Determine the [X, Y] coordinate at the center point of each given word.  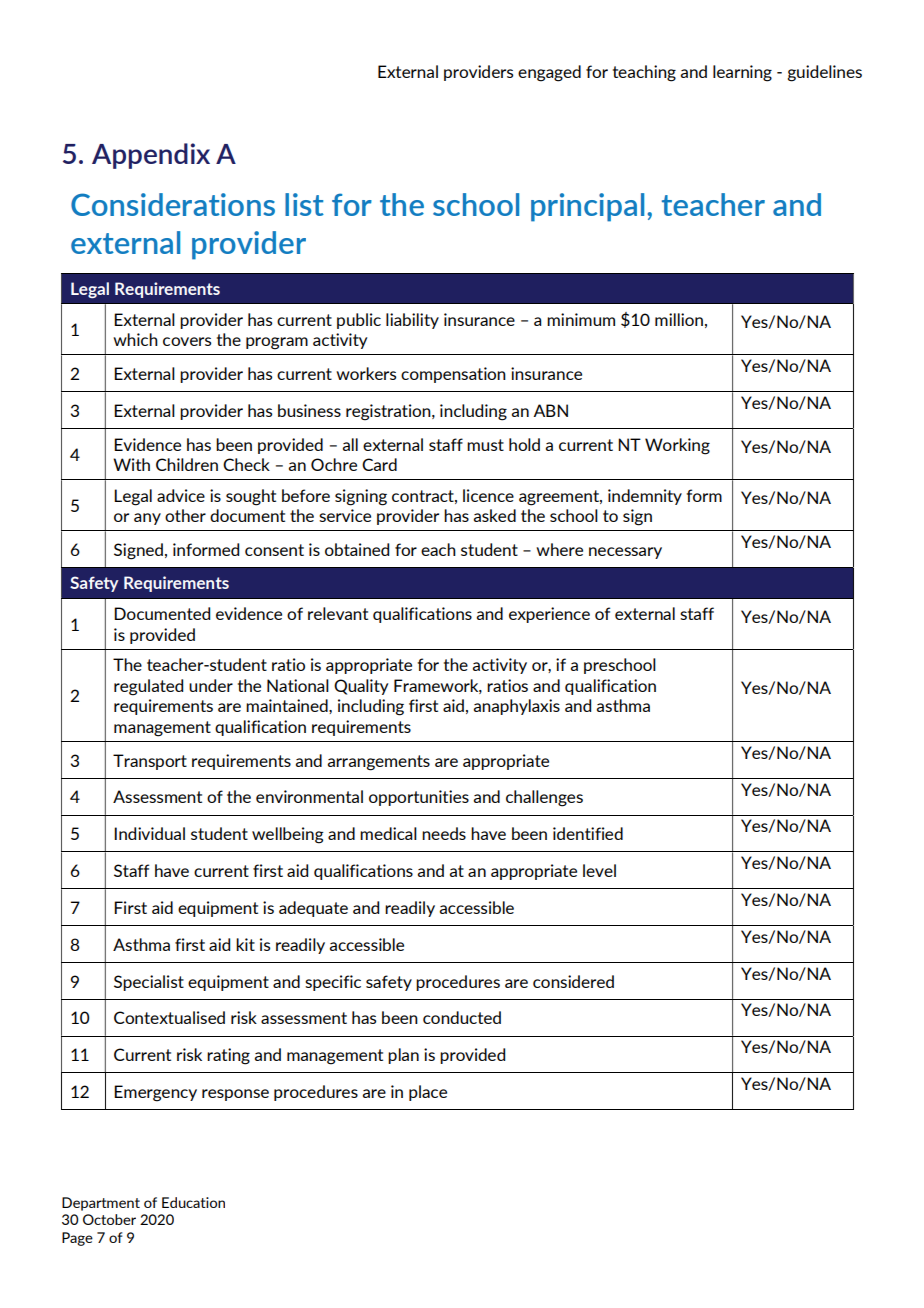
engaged [549, 73]
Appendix [151, 156]
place [428, 1093]
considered [573, 981]
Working [677, 446]
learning [742, 73]
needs [444, 833]
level [599, 870]
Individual [149, 833]
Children [187, 464]
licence [488, 495]
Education [193, 1202]
